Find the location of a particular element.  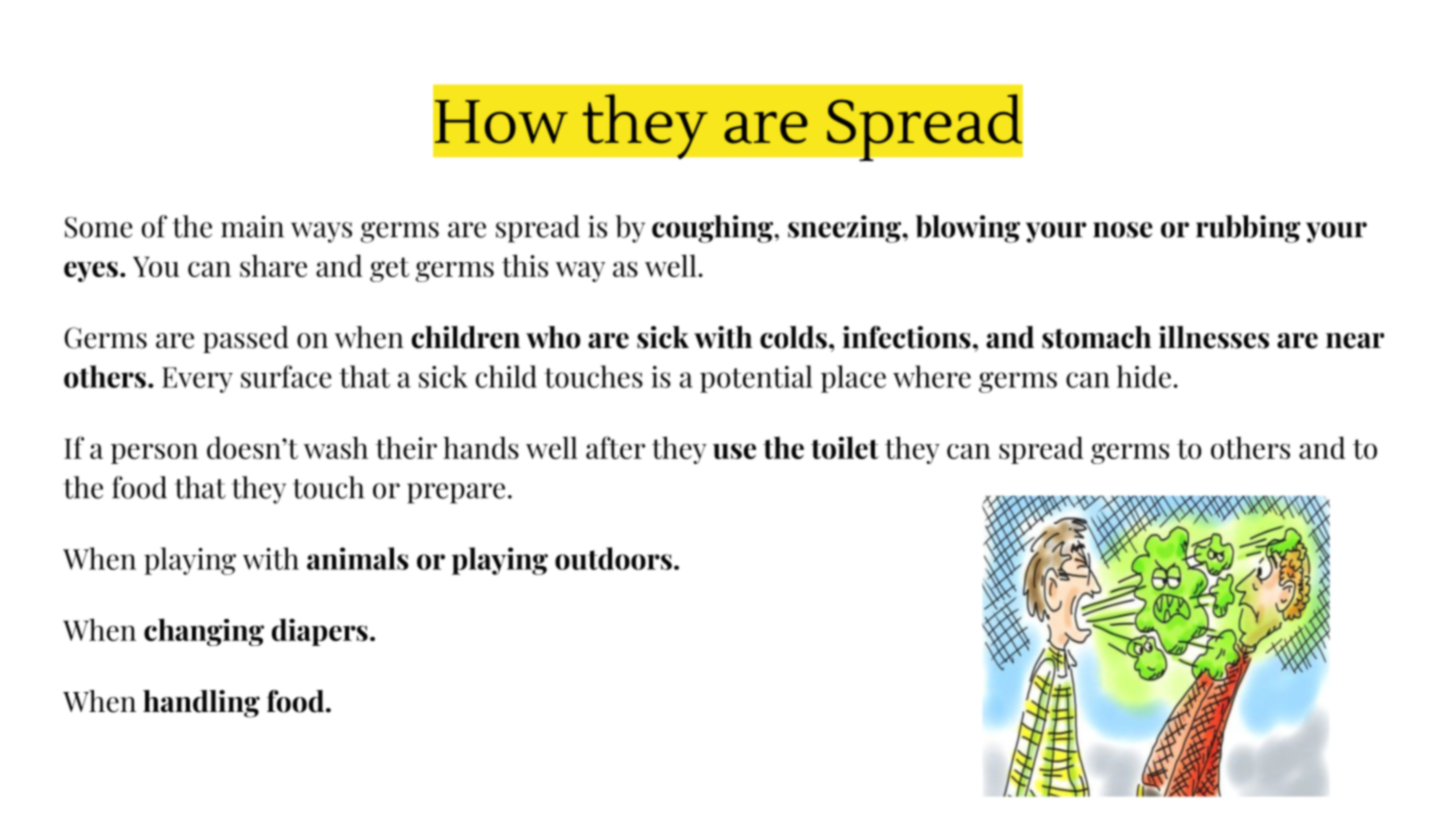

toilet is located at coordinates (845, 447).
